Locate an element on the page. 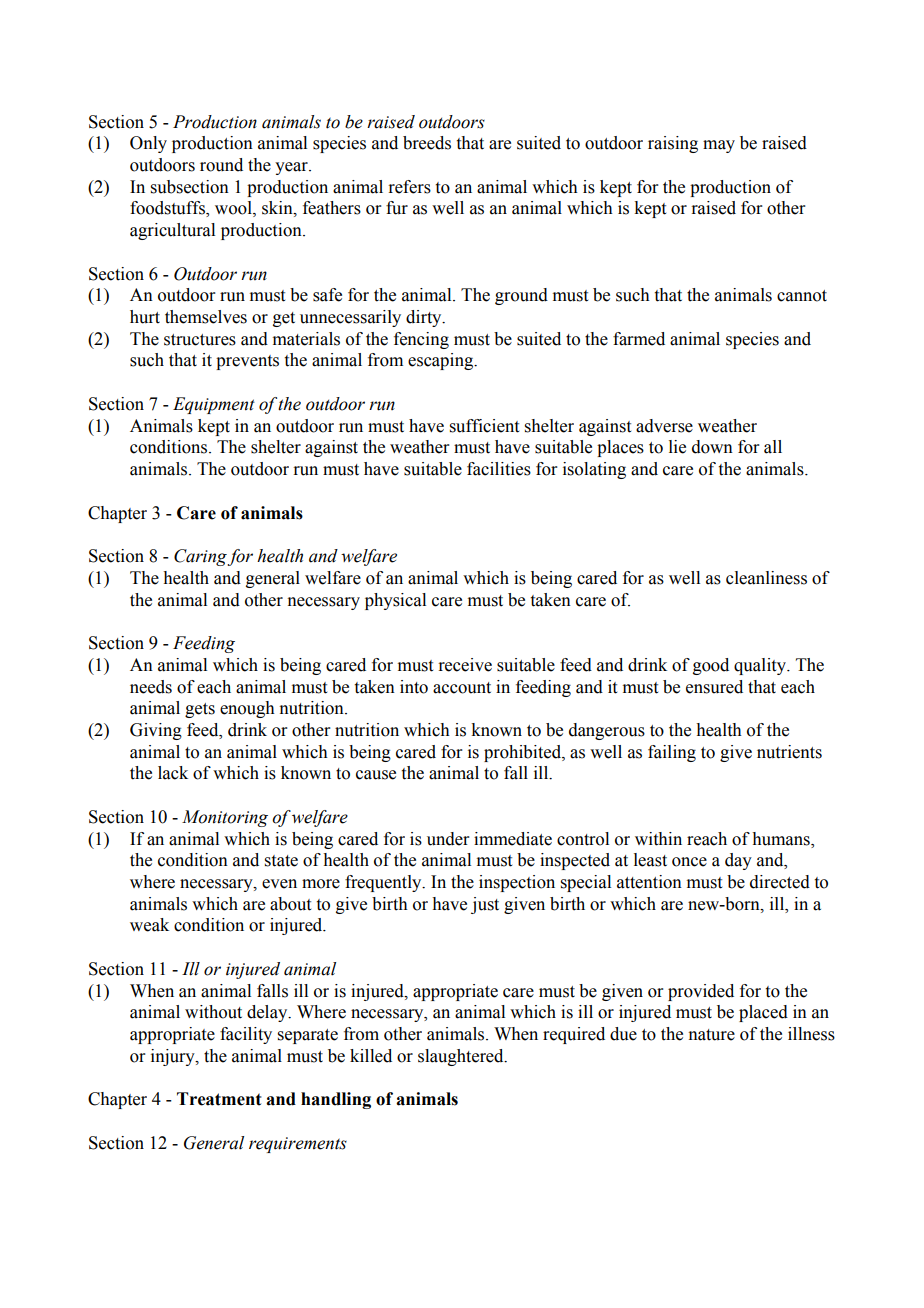 The image size is (924, 1308). breeds is located at coordinates (427, 143).
